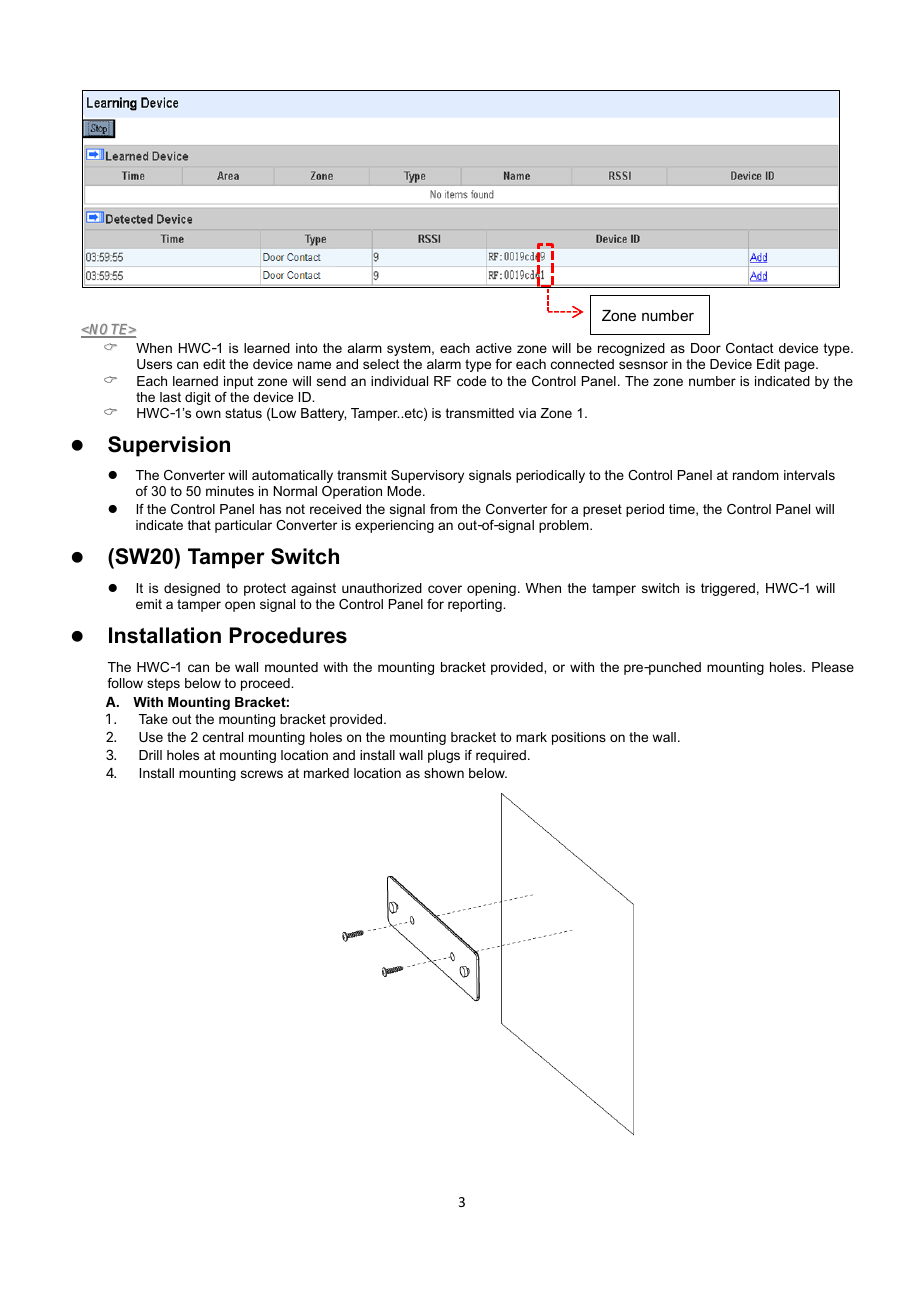  I want to click on Procedures, so click(288, 635).
